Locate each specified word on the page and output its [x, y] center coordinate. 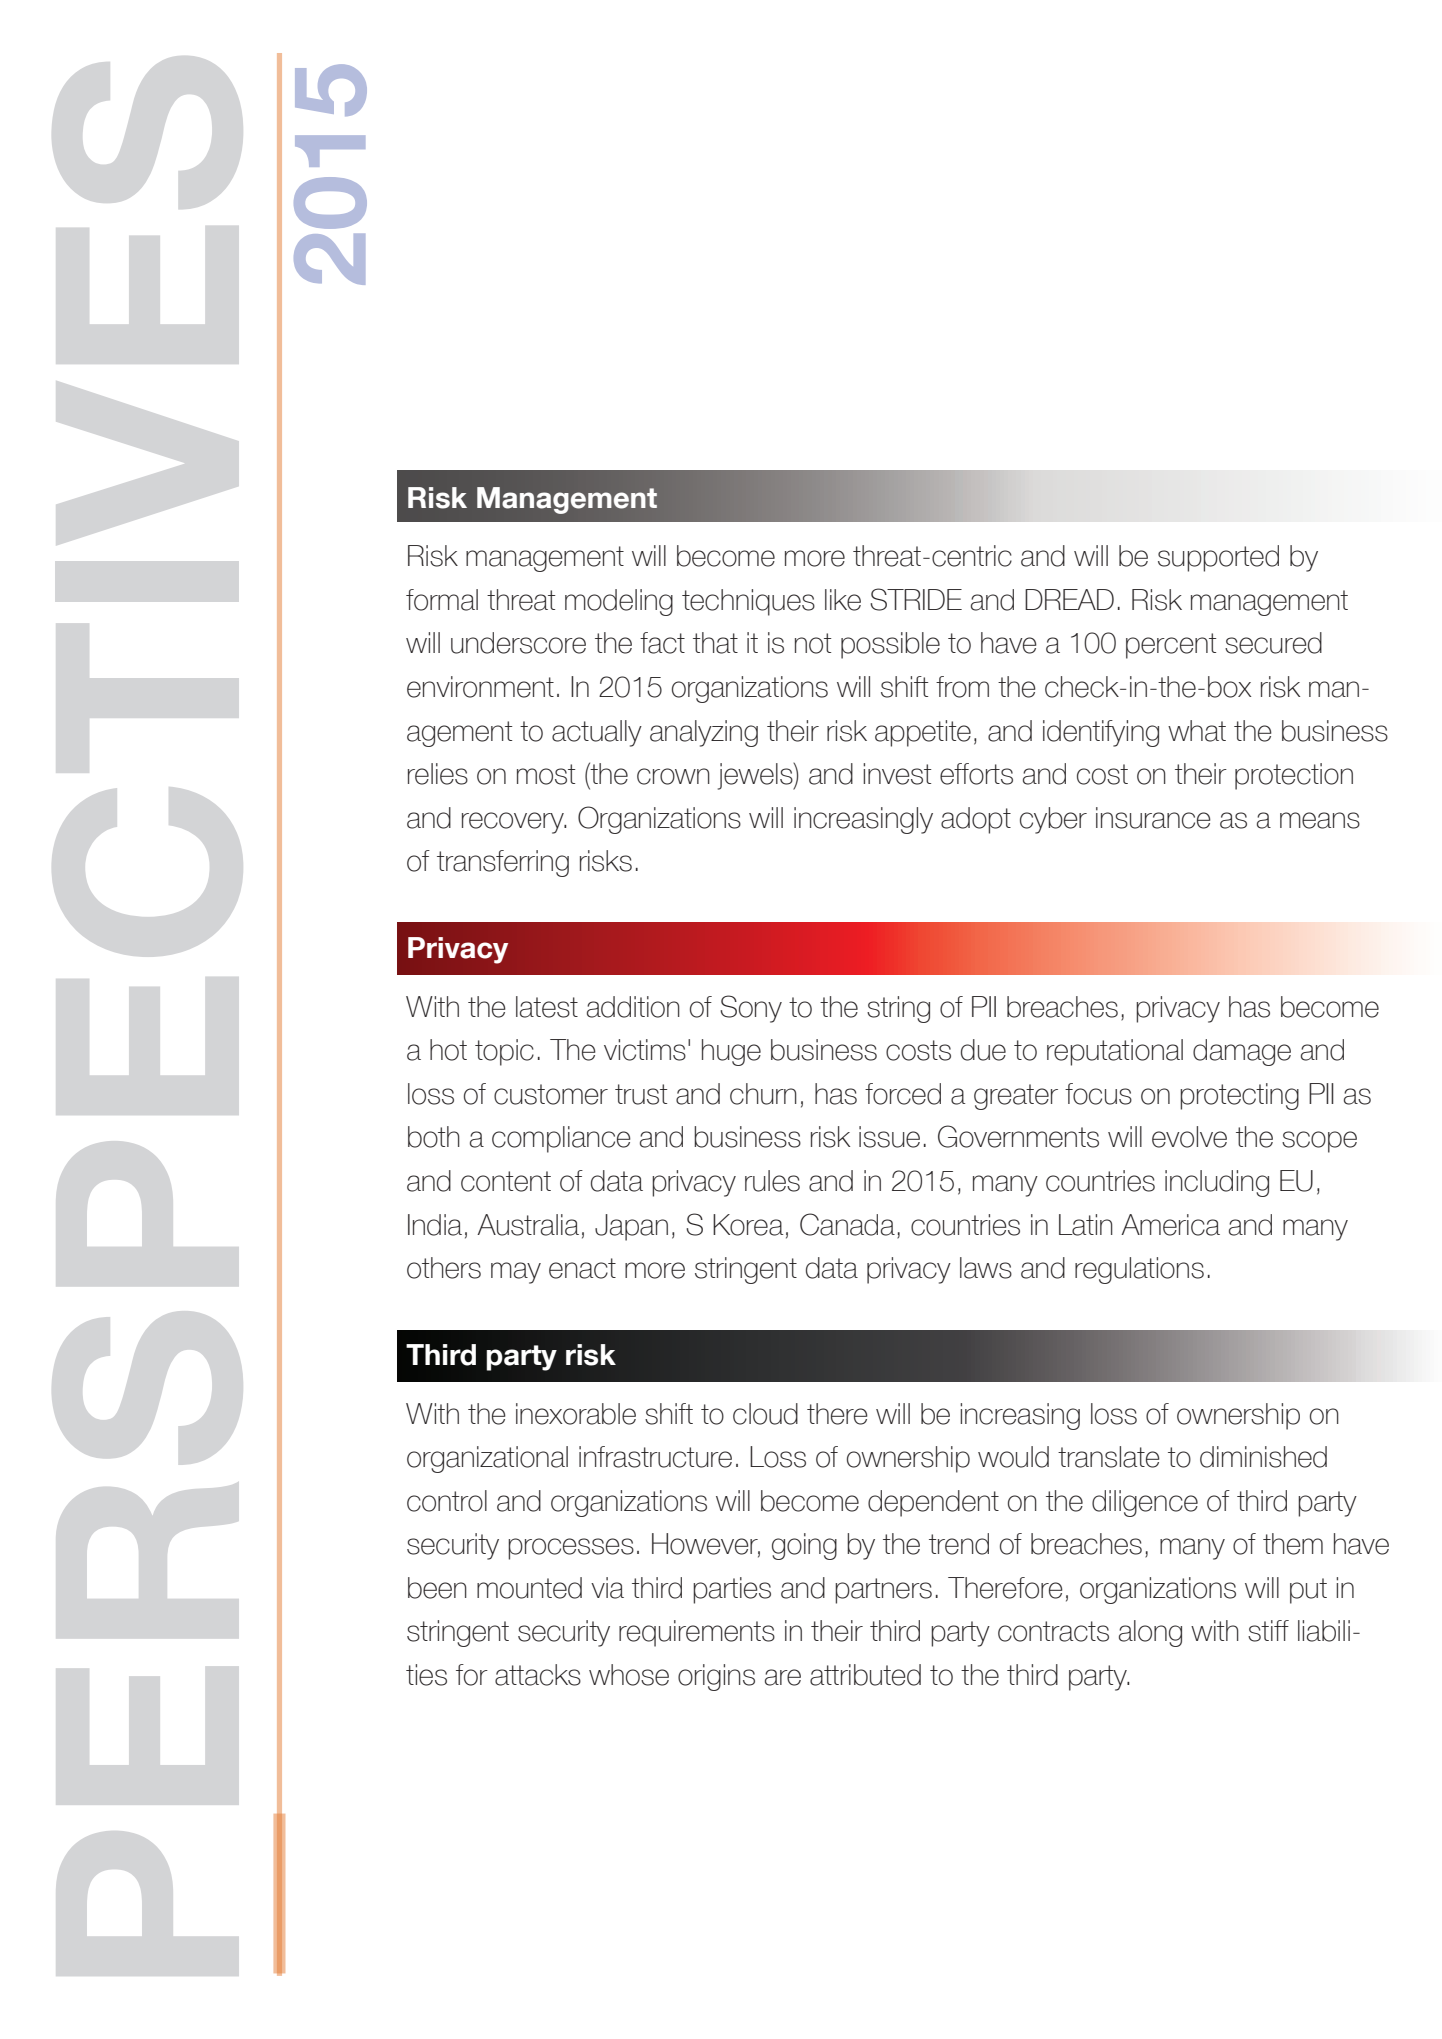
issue [889, 1137]
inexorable [576, 1414]
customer [551, 1094]
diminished [1263, 1457]
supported [1218, 558]
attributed [865, 1675]
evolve [1189, 1137]
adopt [976, 820]
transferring [503, 863]
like [843, 600]
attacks [538, 1675]
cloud [765, 1414]
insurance [1153, 818]
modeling [619, 602]
